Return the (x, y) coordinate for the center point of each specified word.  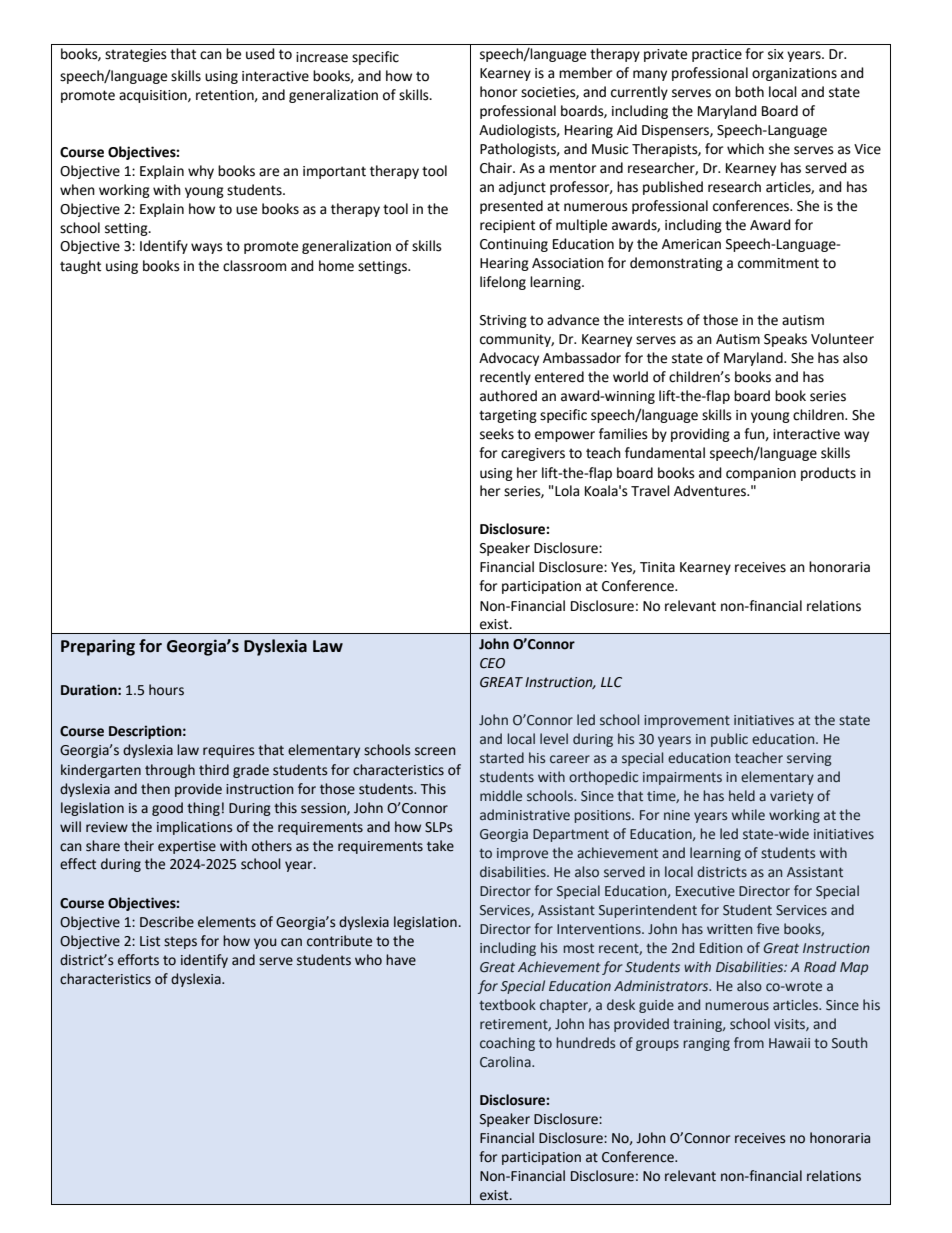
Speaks (785, 340)
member (585, 73)
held (742, 796)
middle (501, 796)
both (749, 92)
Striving (503, 321)
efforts (138, 960)
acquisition (154, 96)
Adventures (711, 491)
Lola (567, 491)
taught (80, 267)
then (155, 789)
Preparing (98, 647)
